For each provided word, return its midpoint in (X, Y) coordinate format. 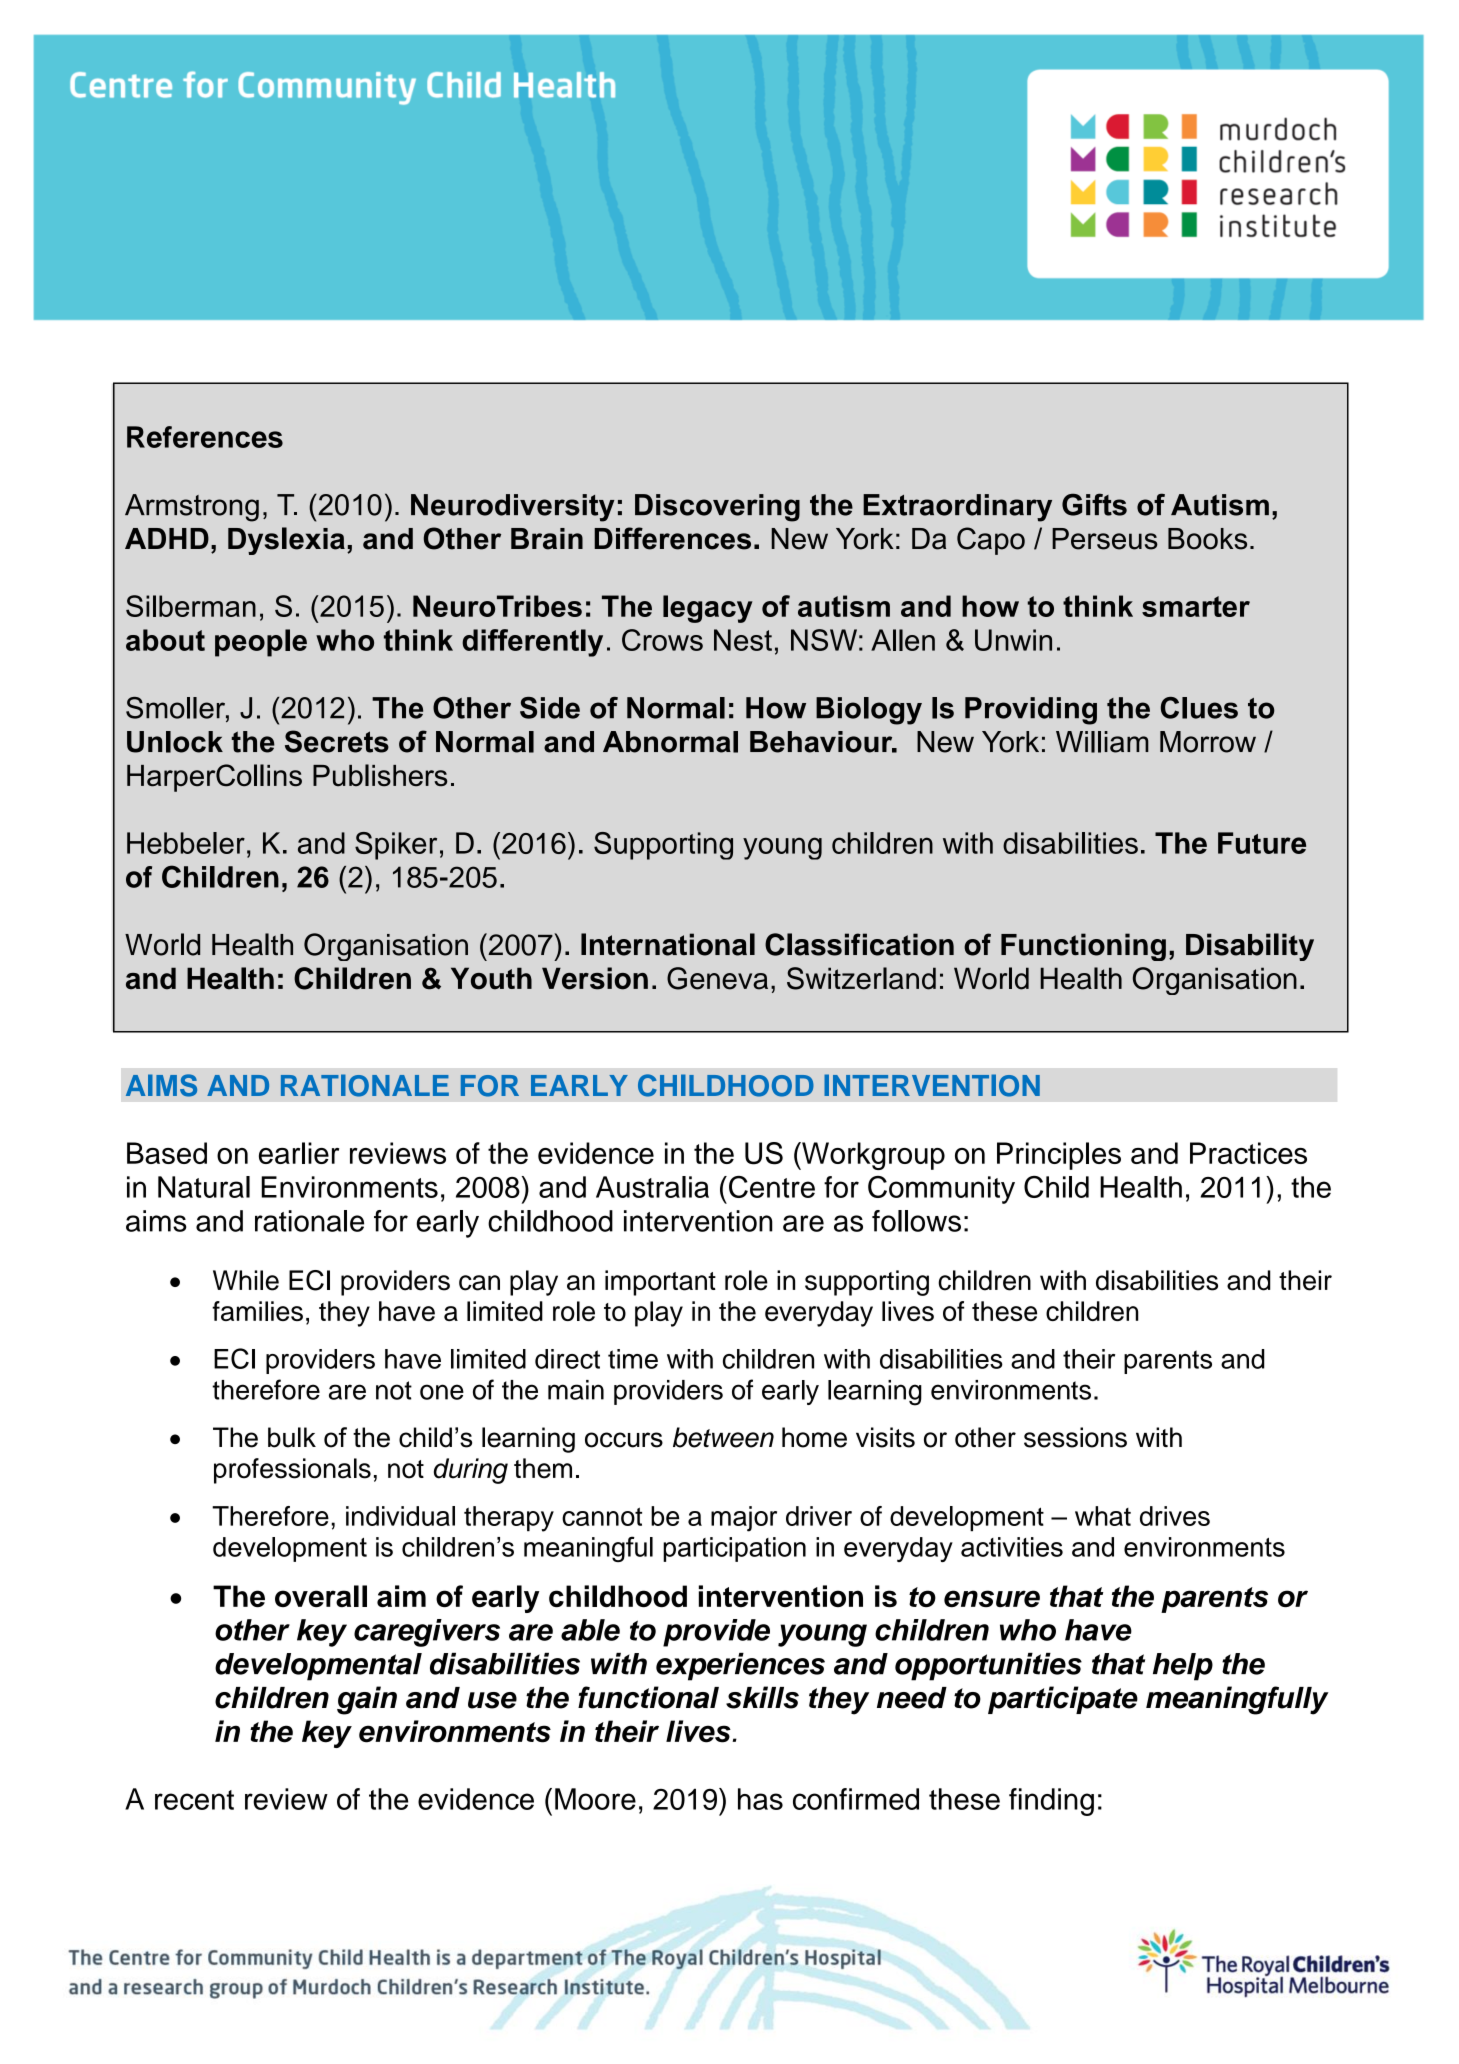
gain (367, 1700)
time (633, 1359)
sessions (1075, 1437)
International (668, 944)
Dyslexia (286, 541)
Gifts (1094, 504)
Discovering (717, 508)
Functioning (1083, 947)
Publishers (380, 775)
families (257, 1311)
